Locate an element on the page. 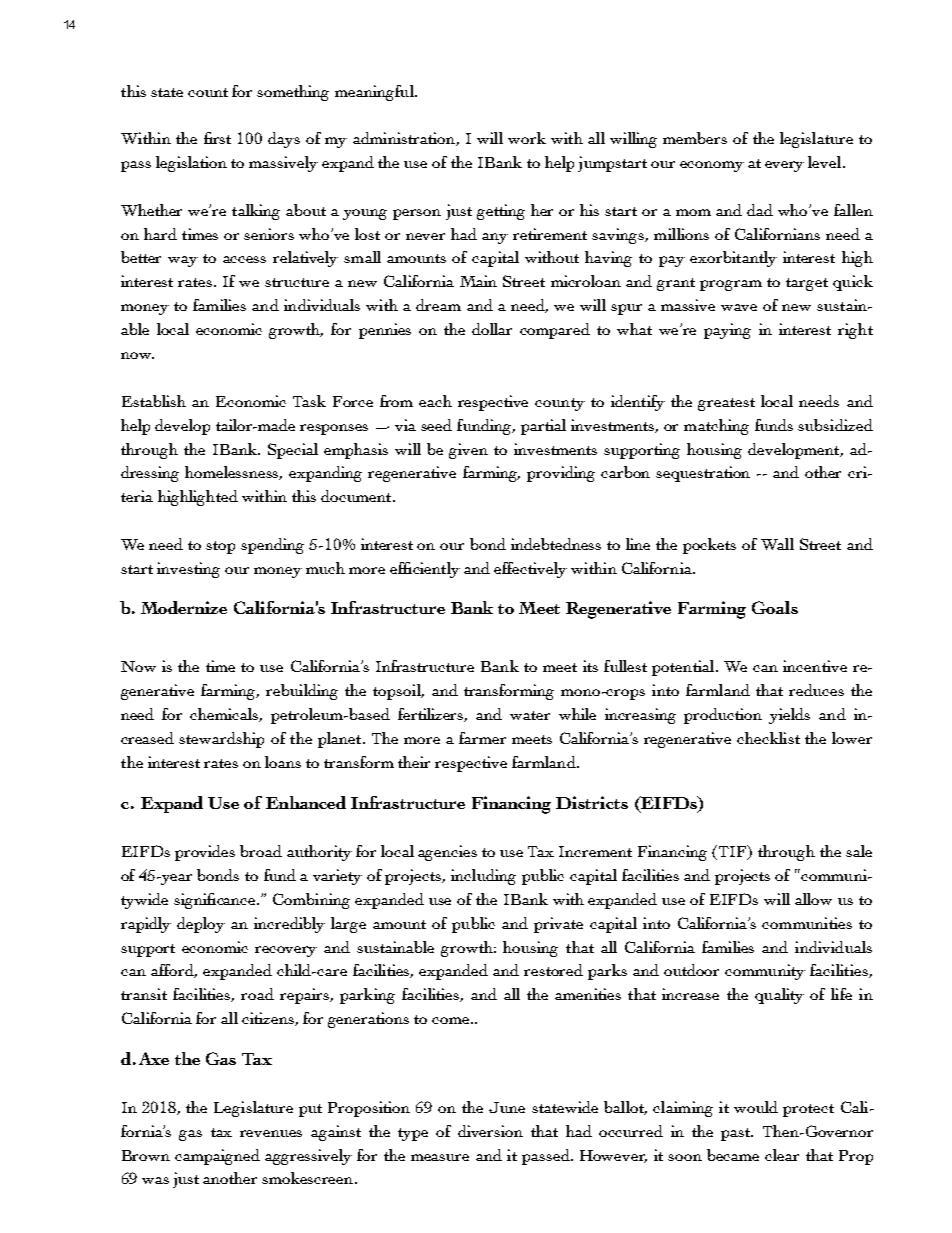  clear is located at coordinates (782, 1155).
